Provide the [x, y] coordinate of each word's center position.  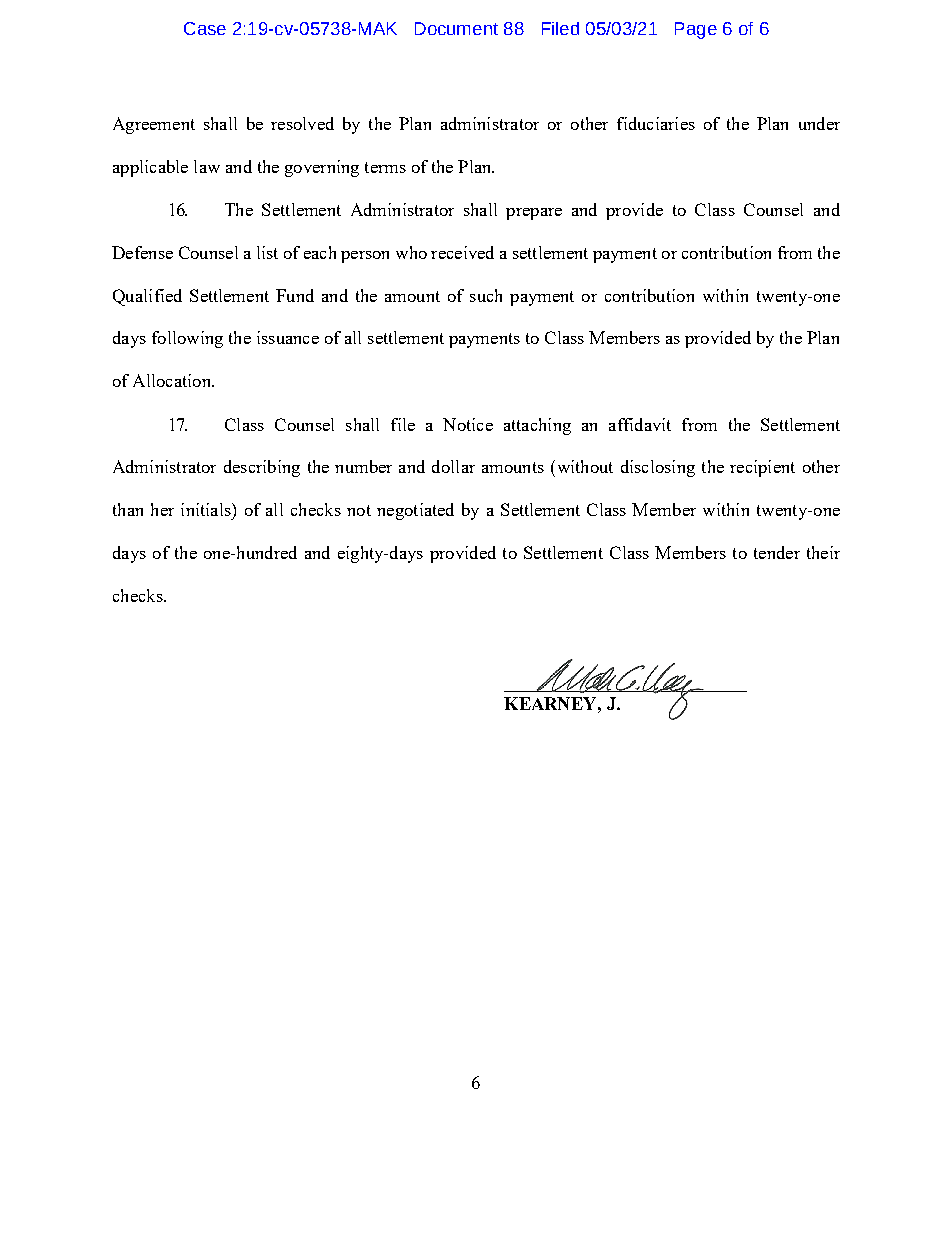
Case [205, 28]
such [486, 295]
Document [456, 28]
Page [696, 30]
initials [207, 509]
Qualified [147, 297]
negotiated [415, 511]
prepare [534, 214]
